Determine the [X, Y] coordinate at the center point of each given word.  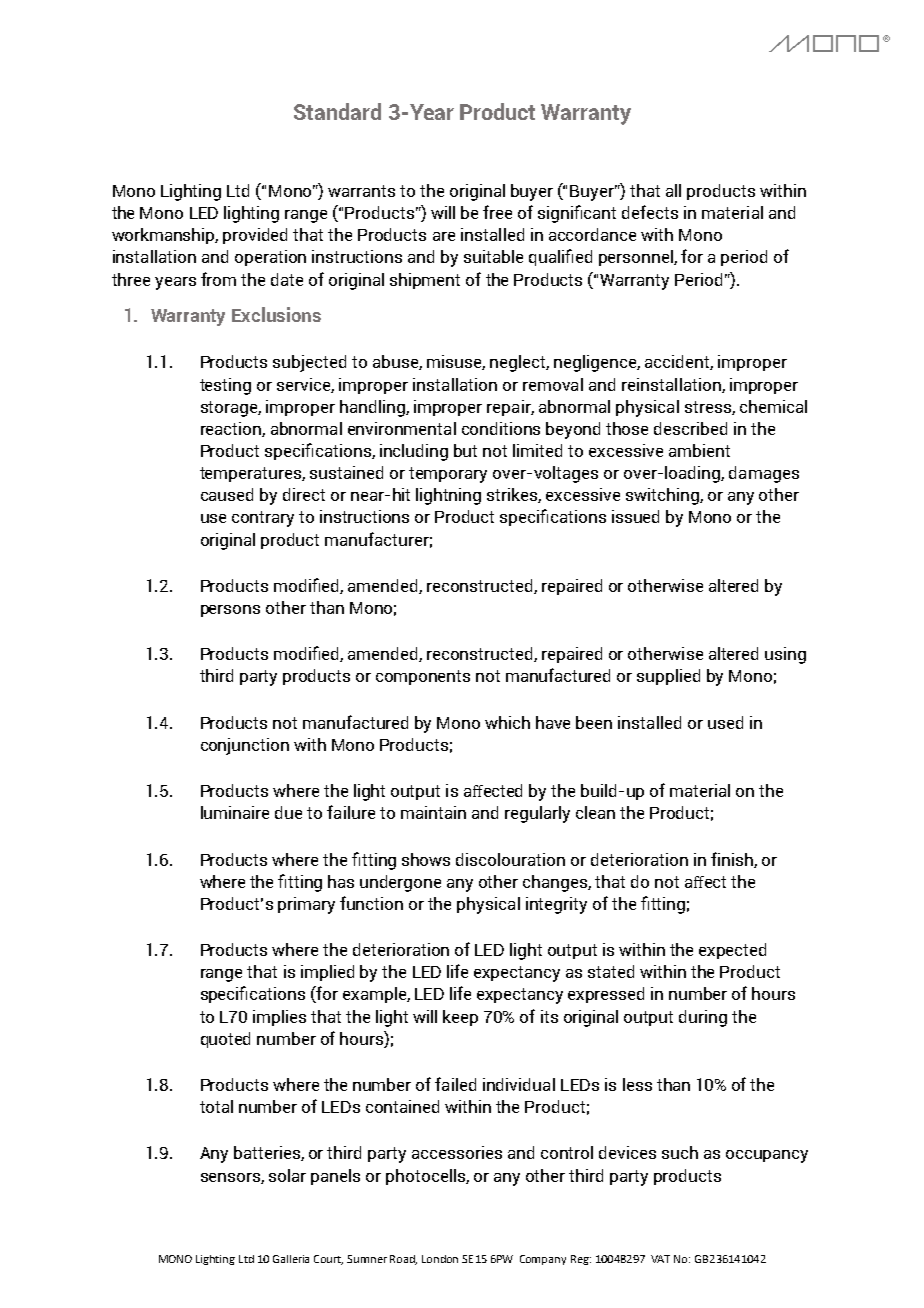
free [497, 212]
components [423, 677]
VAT [660, 1259]
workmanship [165, 236]
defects [650, 212]
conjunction [245, 746]
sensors [231, 1178]
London [440, 1259]
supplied [668, 677]
